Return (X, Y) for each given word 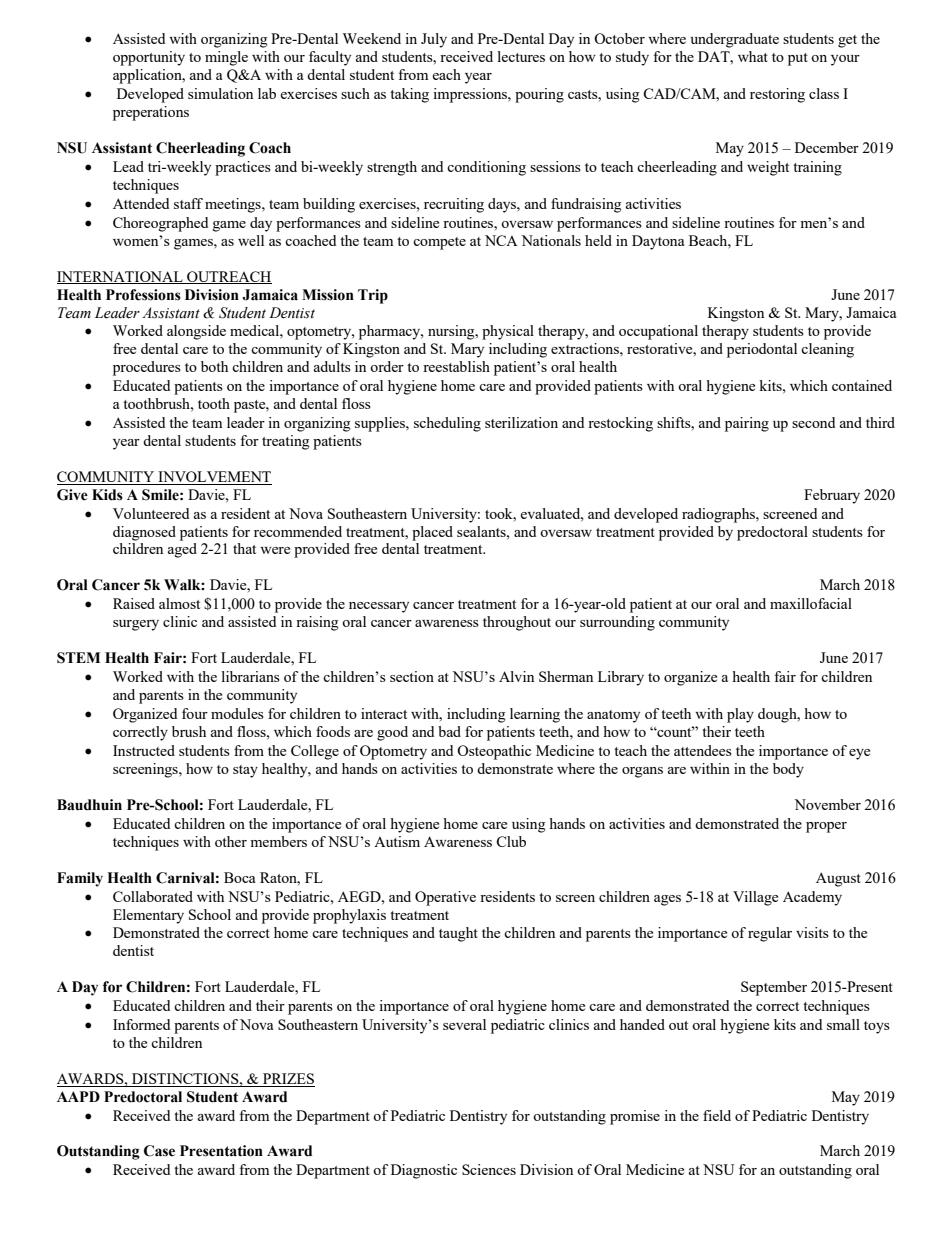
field (717, 1115)
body (788, 770)
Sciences (489, 1169)
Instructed (144, 750)
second (813, 422)
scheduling (447, 424)
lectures (521, 56)
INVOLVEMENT (214, 478)
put (798, 59)
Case (159, 1151)
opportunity (149, 58)
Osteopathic (494, 752)
